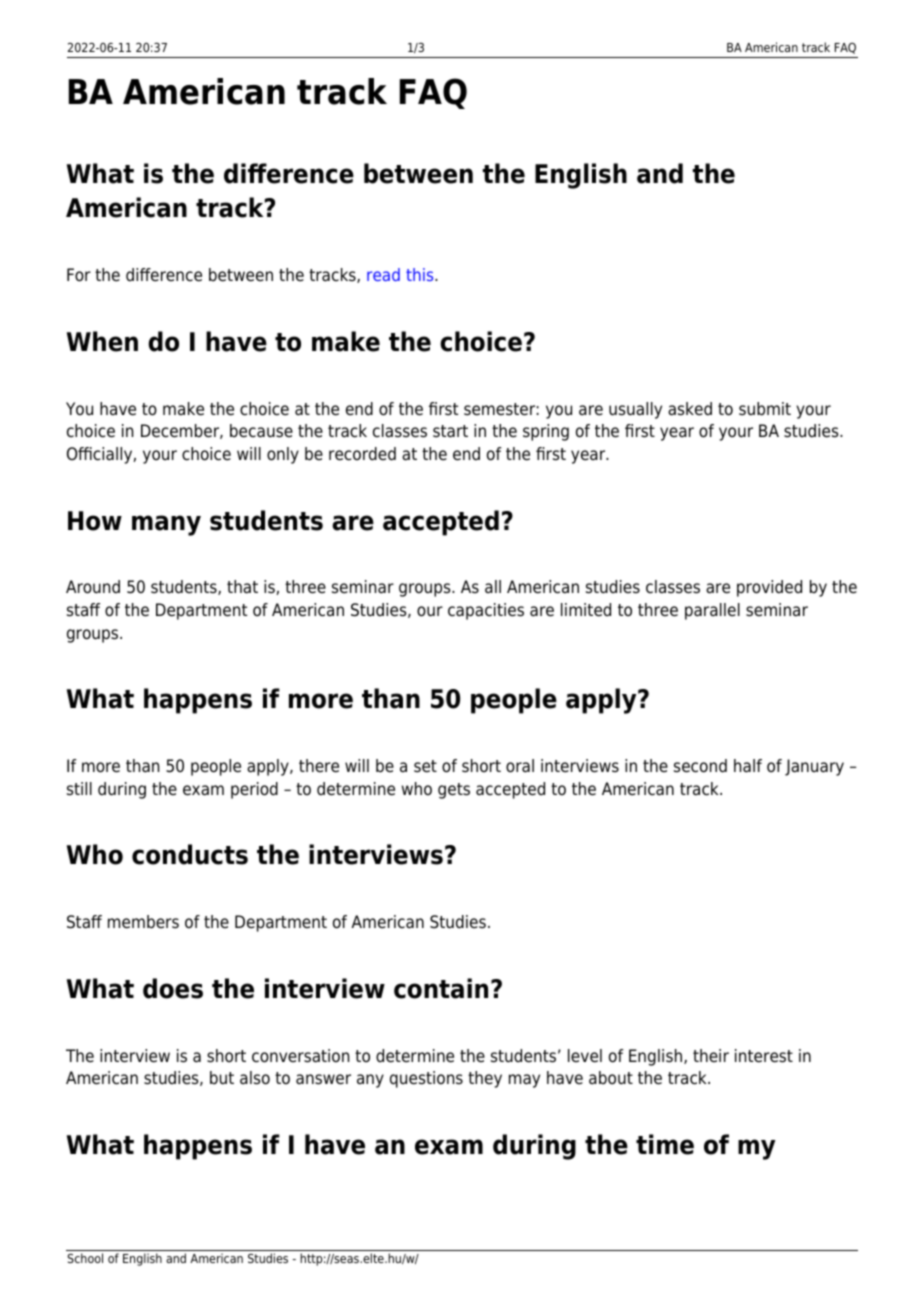 The width and height of the screenshot is (924, 1308). I want to click on questions, so click(426, 1079).
